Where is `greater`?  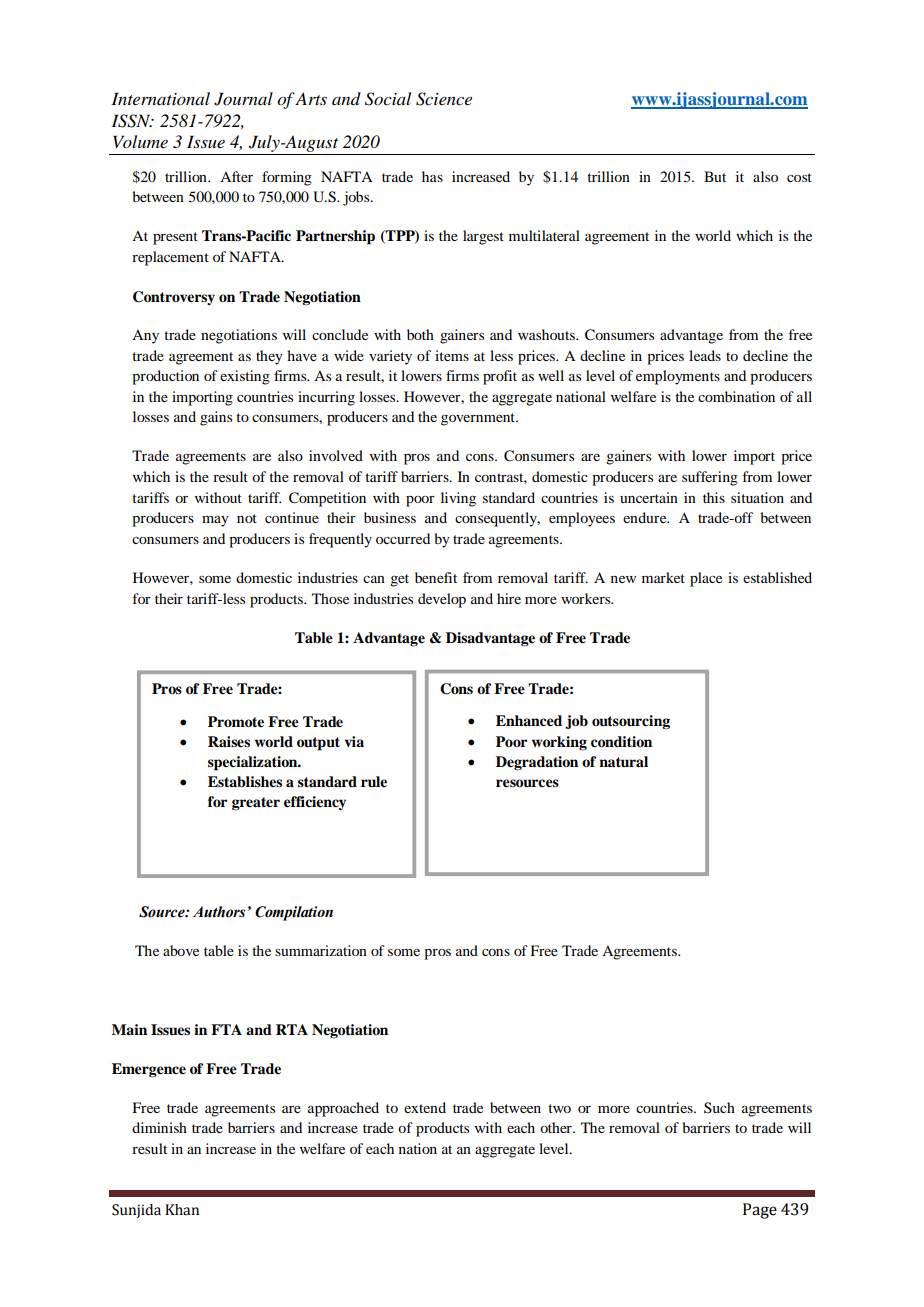
greater is located at coordinates (256, 804).
